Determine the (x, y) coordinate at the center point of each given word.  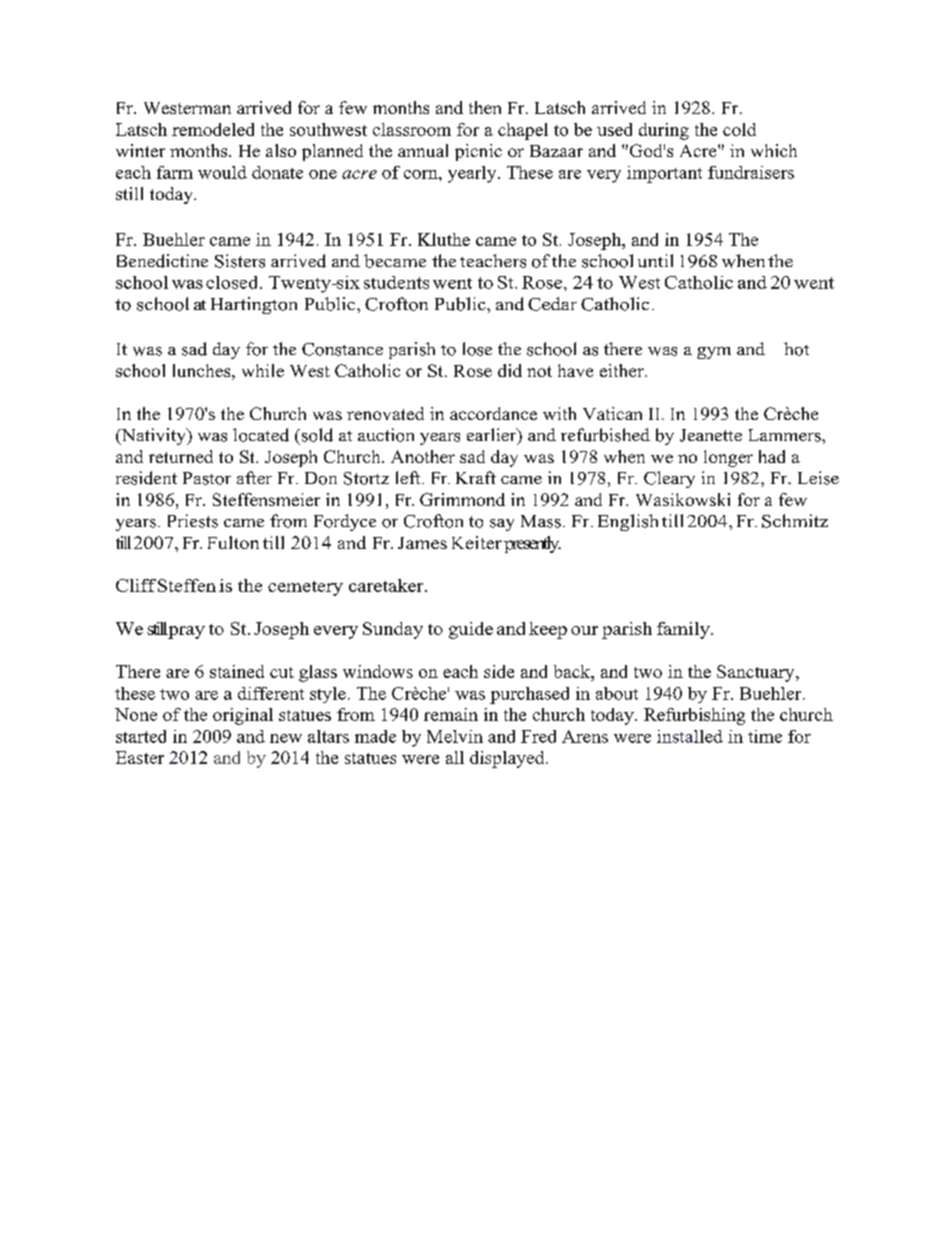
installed (690, 736)
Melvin (455, 736)
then (485, 107)
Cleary (669, 479)
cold (739, 129)
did (510, 370)
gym (714, 353)
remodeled (213, 129)
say (502, 525)
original (243, 716)
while (263, 370)
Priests (193, 521)
